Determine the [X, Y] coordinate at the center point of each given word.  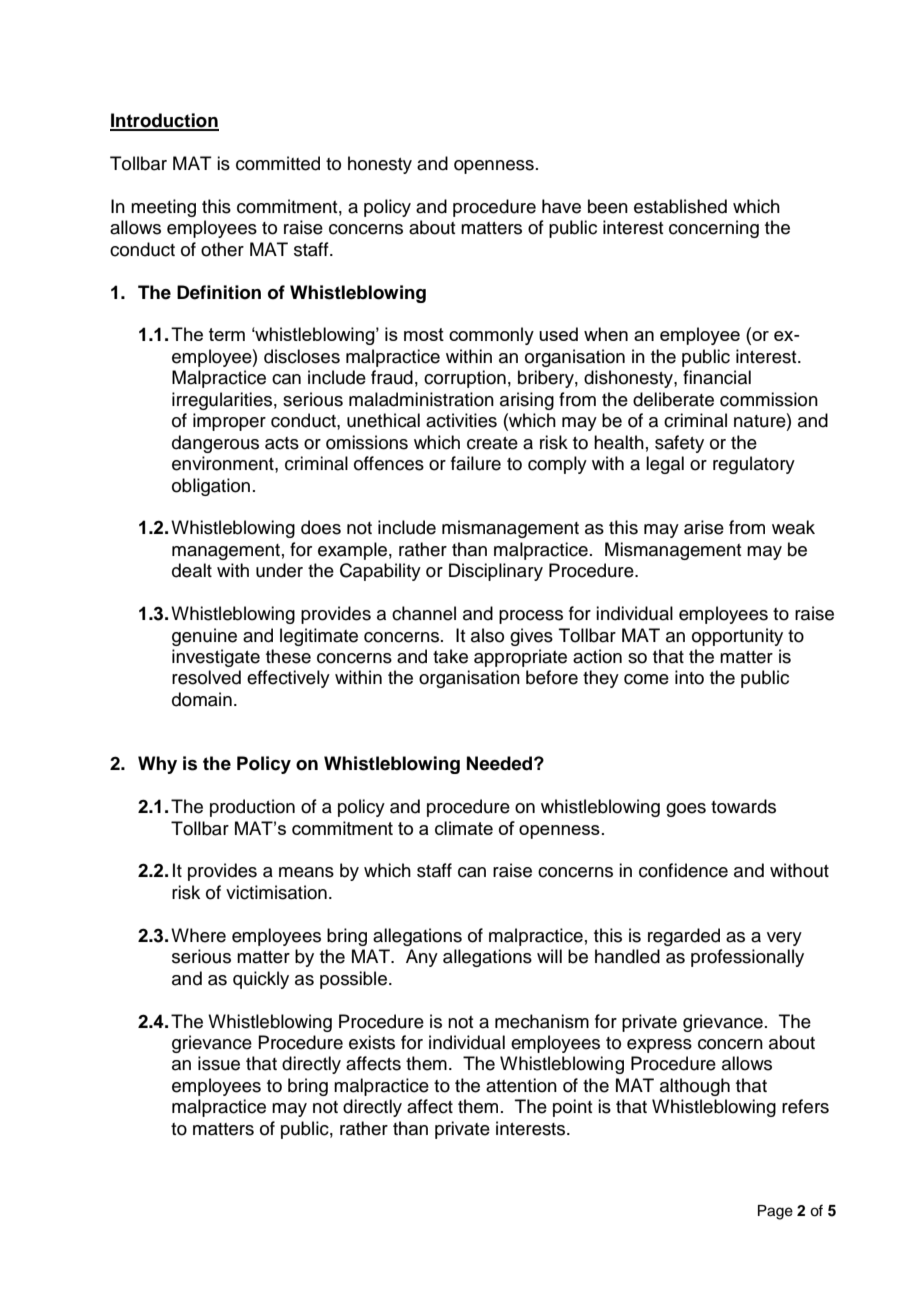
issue [219, 1063]
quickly [261, 980]
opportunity [737, 637]
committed [278, 163]
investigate [216, 658]
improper [229, 422]
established [680, 206]
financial [717, 377]
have [561, 206]
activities [461, 420]
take [450, 656]
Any [422, 958]
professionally [747, 958]
